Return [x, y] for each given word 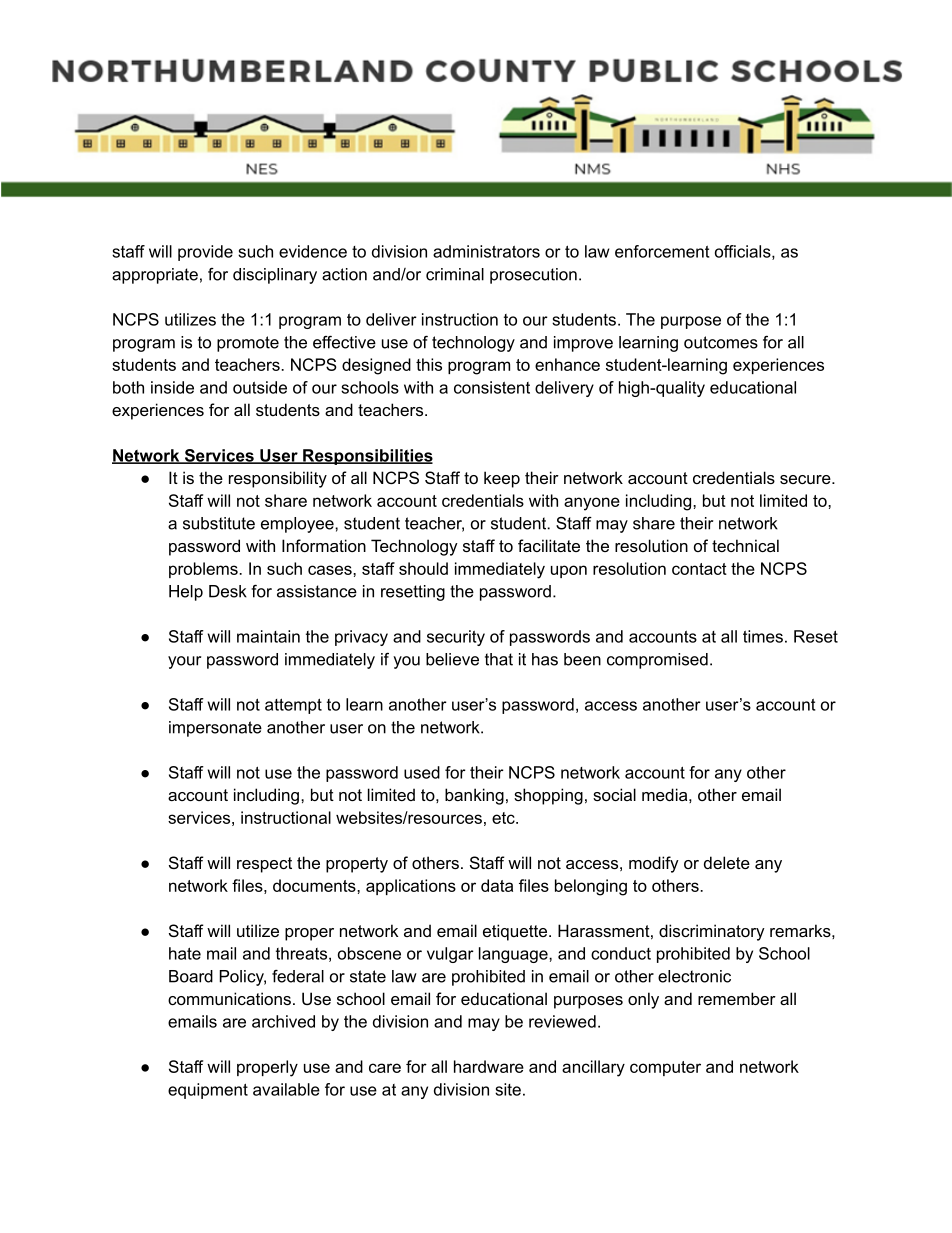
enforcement [662, 251]
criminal [455, 274]
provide [205, 253]
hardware [489, 1066]
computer [665, 1068]
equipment [208, 1091]
